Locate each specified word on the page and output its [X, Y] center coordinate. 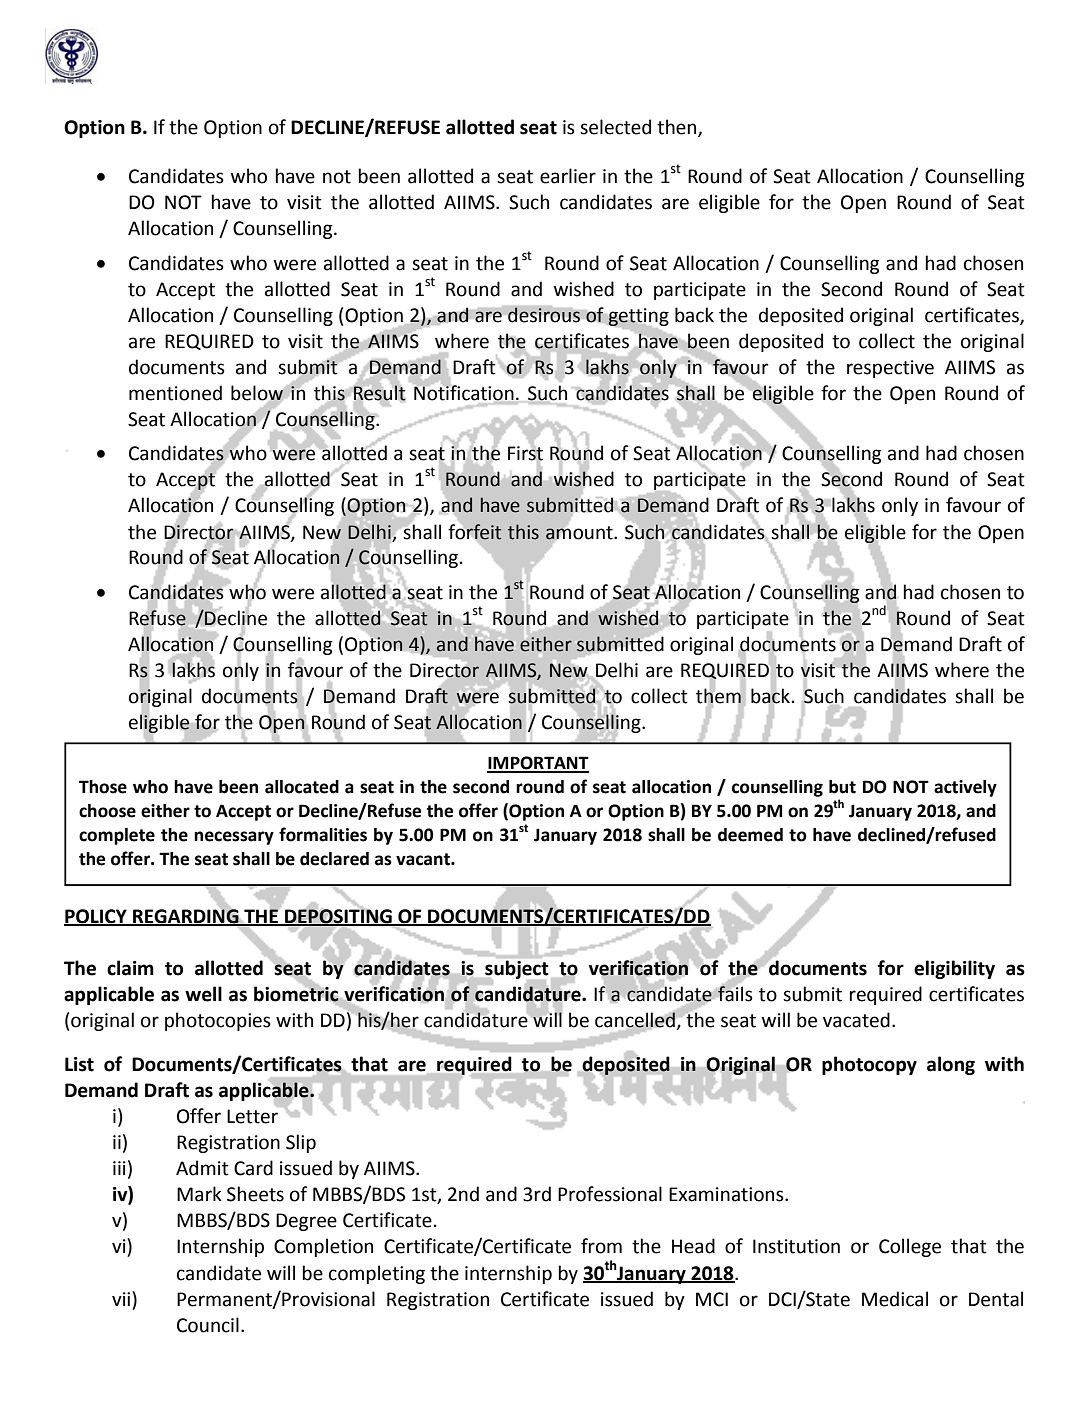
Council [208, 1325]
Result [379, 393]
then [678, 128]
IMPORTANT [538, 764]
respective [890, 369]
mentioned [175, 393]
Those [103, 787]
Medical [895, 1299]
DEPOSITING [338, 917]
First [525, 453]
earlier [568, 176]
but [842, 787]
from [601, 1246]
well [203, 994]
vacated [856, 1020]
